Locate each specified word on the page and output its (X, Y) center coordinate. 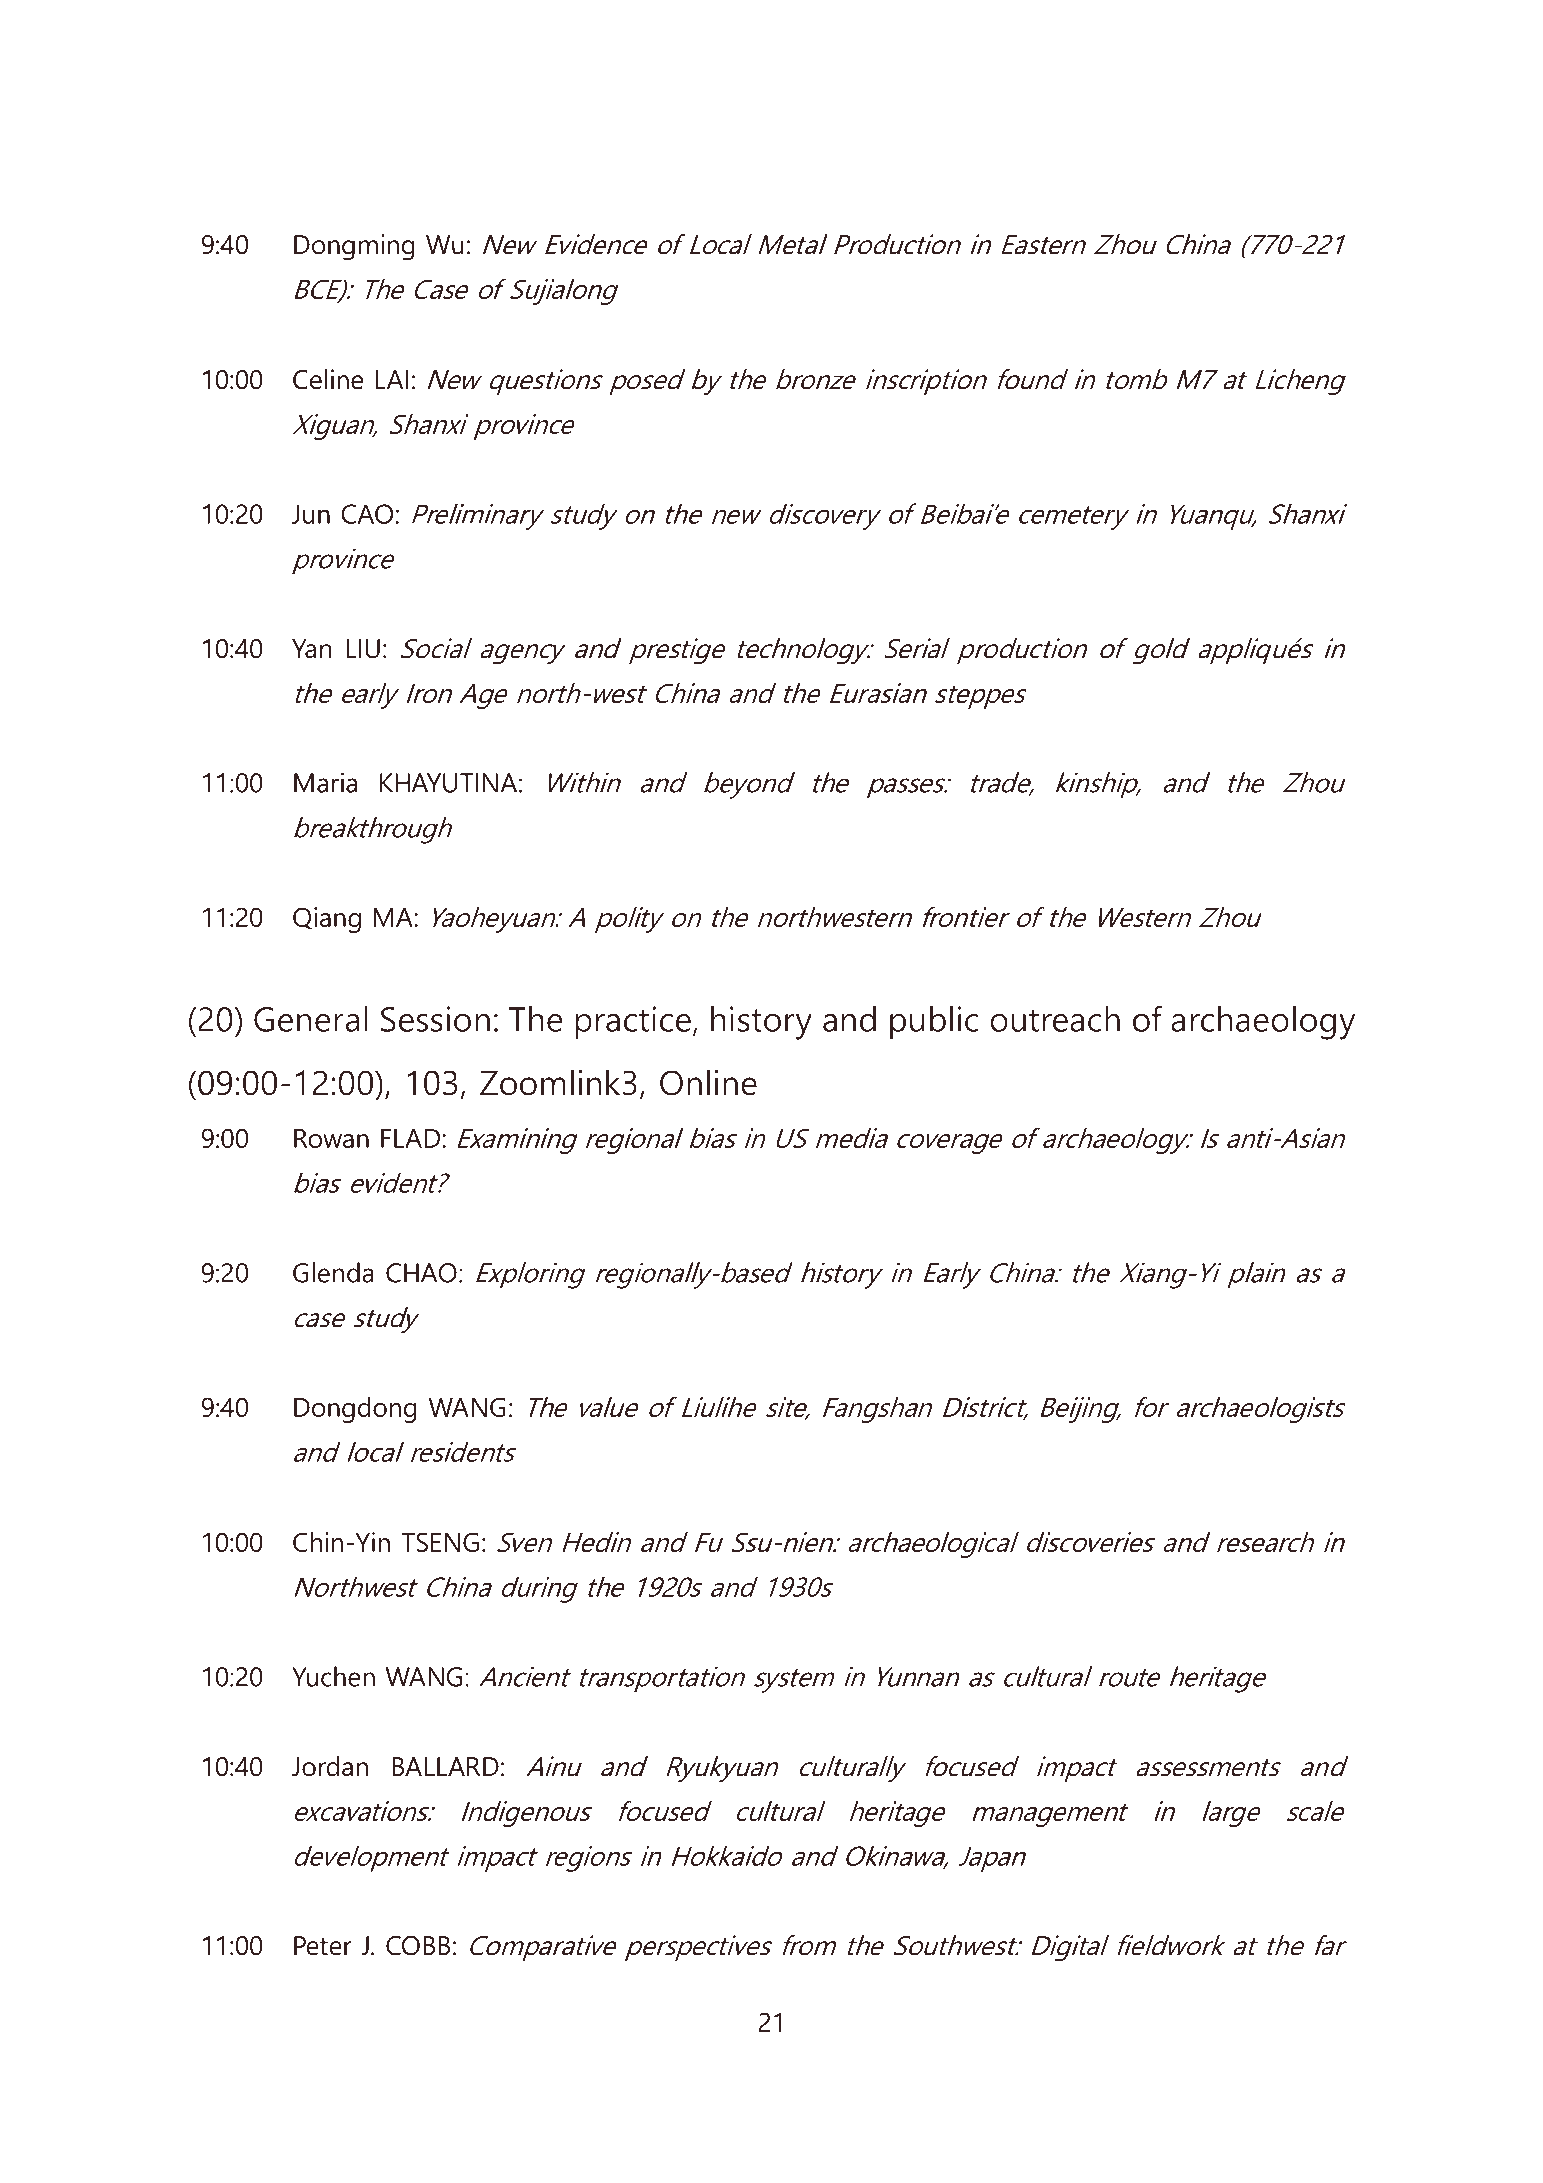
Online (708, 1082)
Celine (328, 379)
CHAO (421, 1273)
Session (435, 1019)
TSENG (440, 1542)
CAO (367, 514)
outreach (1055, 1019)
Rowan (331, 1138)
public (934, 1023)
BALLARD (445, 1766)
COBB (418, 1946)
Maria (325, 782)
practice (633, 1023)
